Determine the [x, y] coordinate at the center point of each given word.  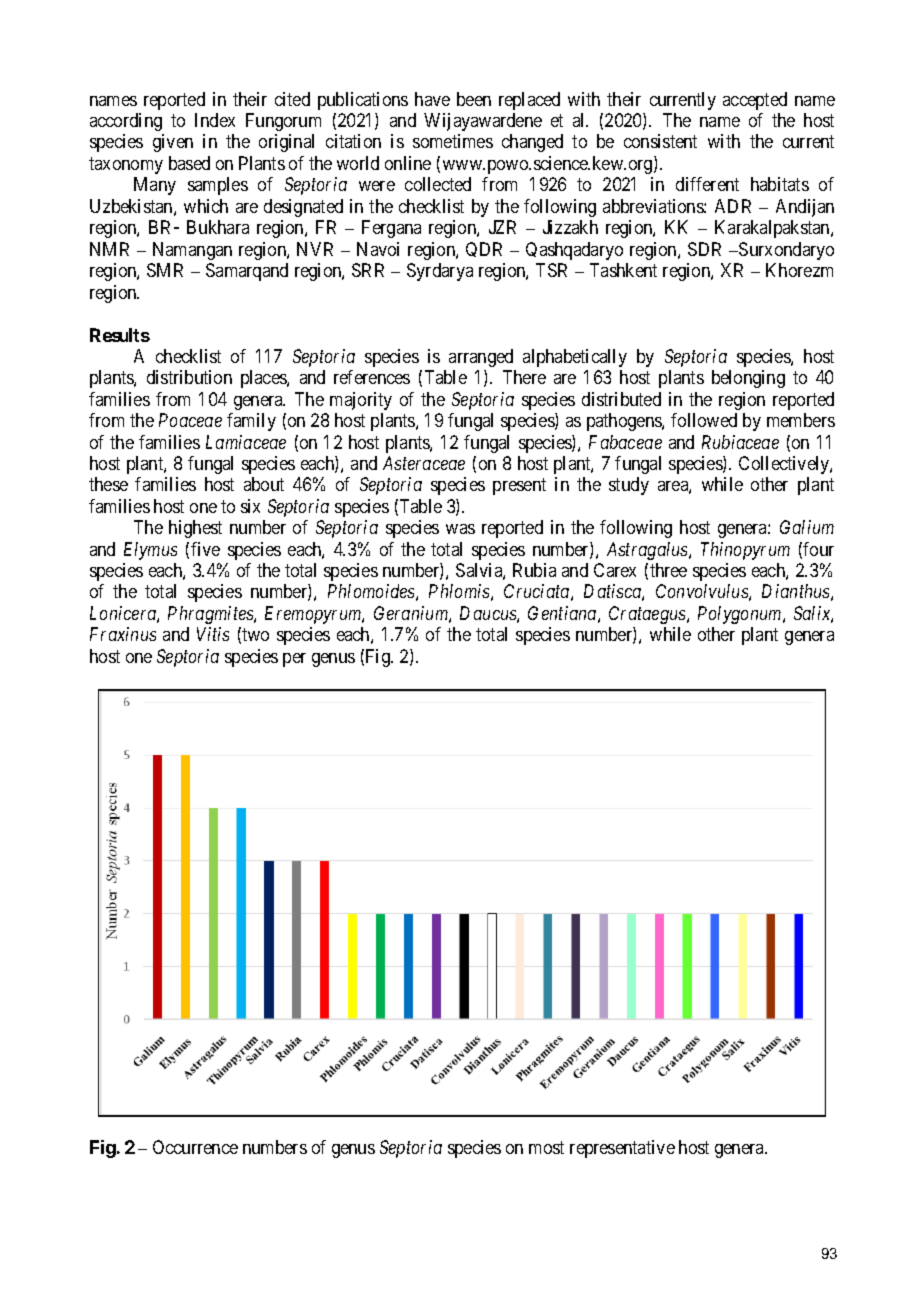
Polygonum [741, 615]
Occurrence [195, 1147]
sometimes [453, 141]
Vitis [213, 634]
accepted [755, 101]
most [546, 1147]
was [460, 529]
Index [215, 120]
